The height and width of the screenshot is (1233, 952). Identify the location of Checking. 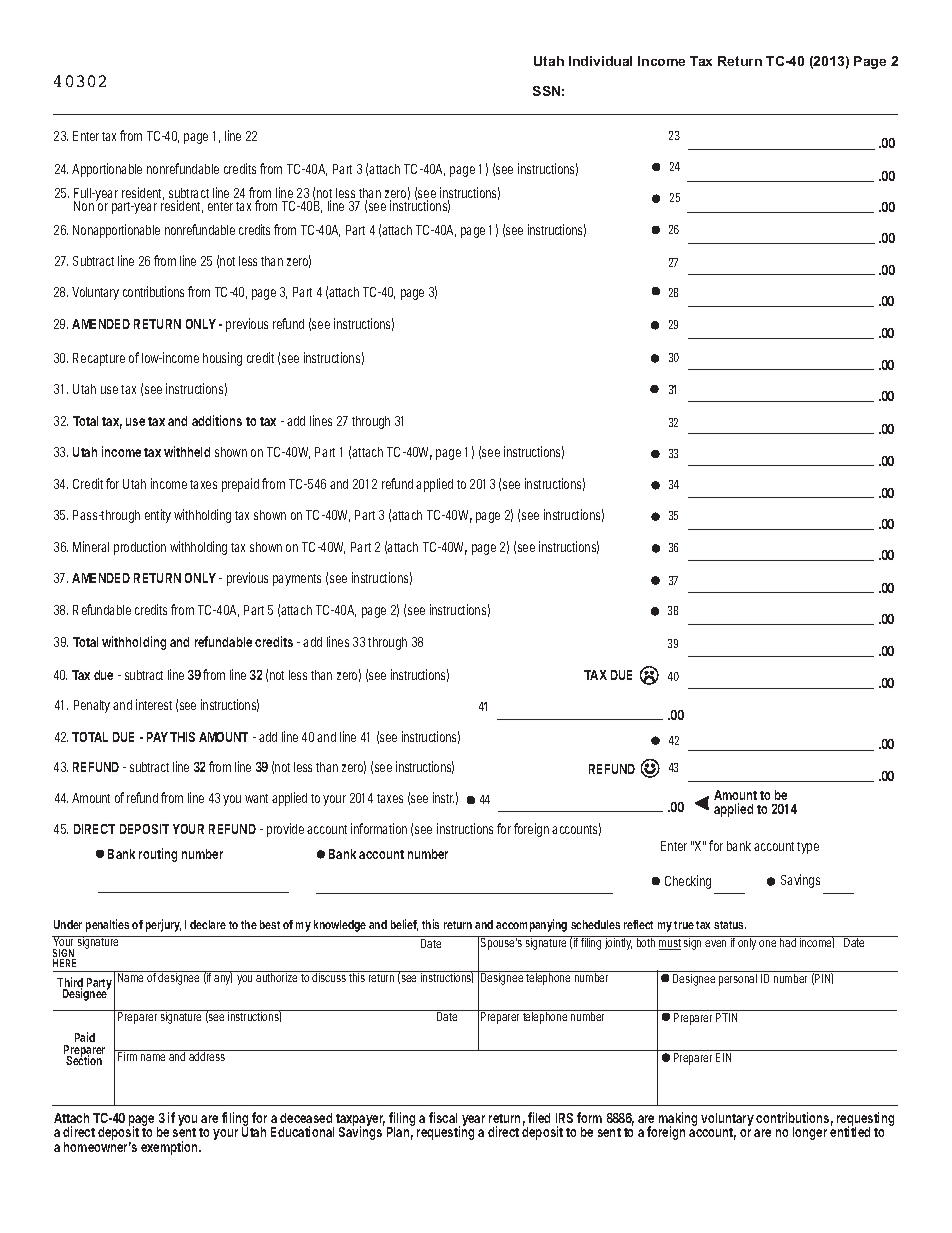
(688, 882).
